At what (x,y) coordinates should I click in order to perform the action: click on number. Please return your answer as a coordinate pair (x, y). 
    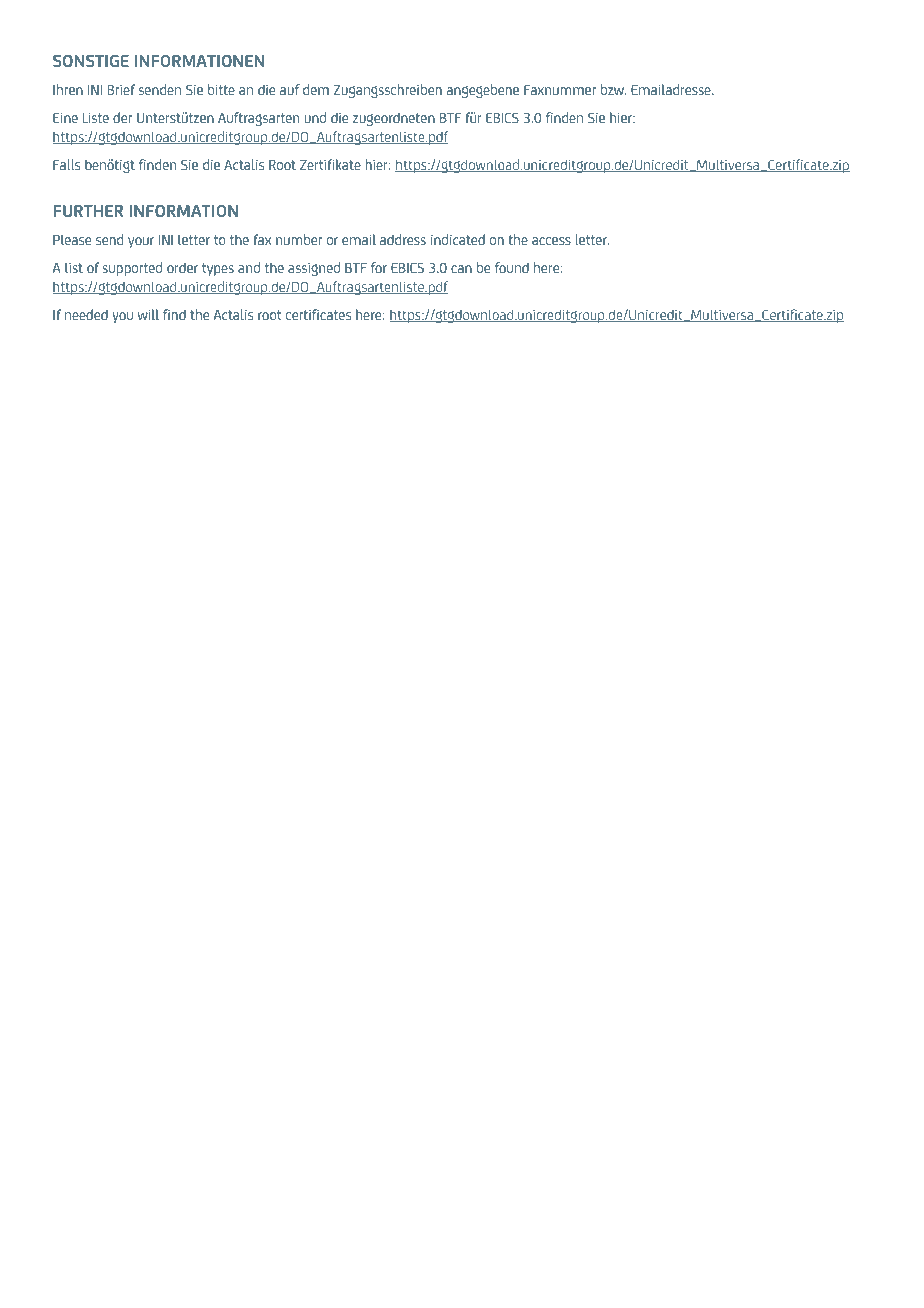
    Looking at the image, I should click on (299, 239).
